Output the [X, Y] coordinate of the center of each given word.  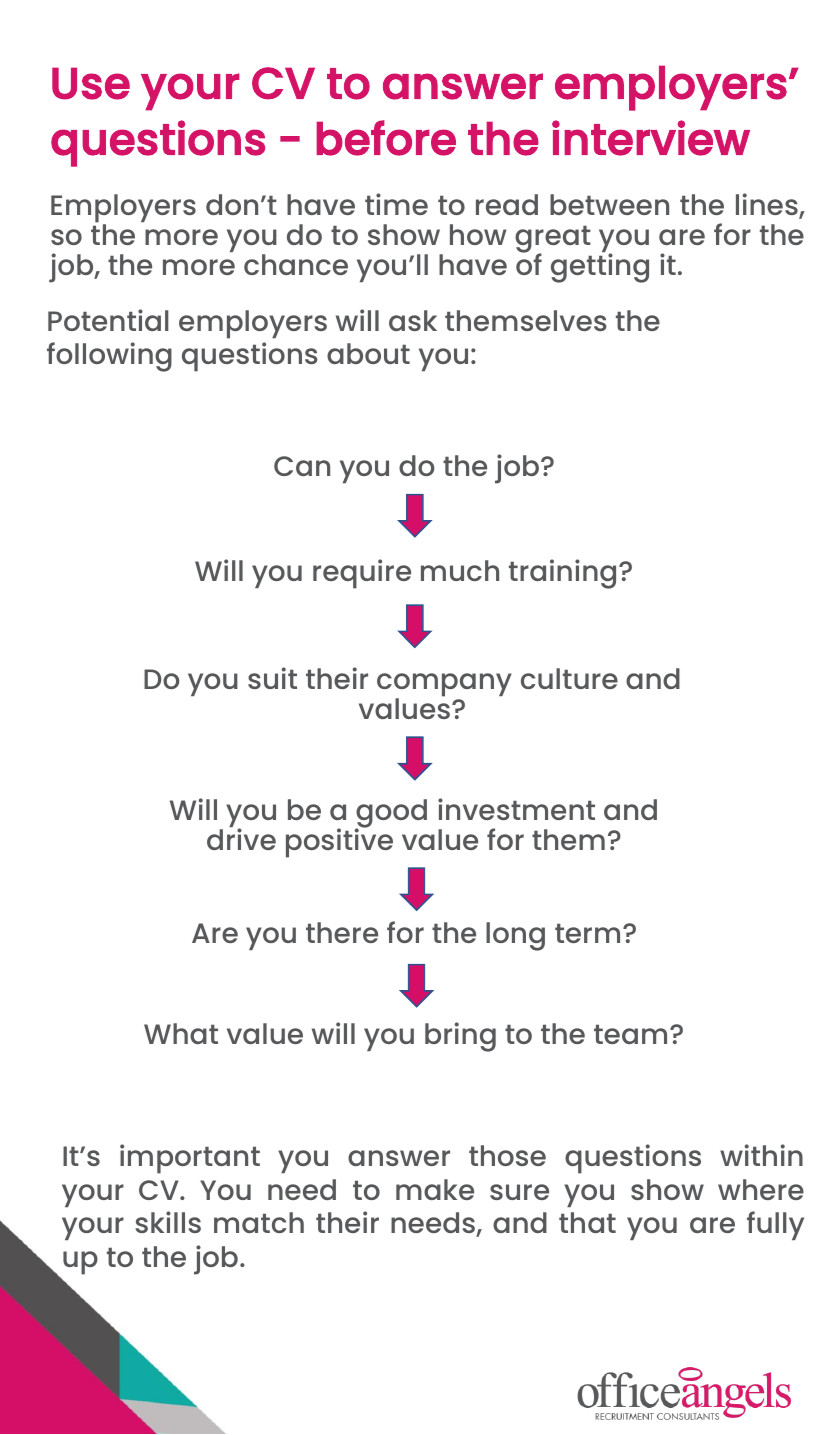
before [386, 138]
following [109, 357]
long [515, 936]
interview [651, 138]
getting [600, 268]
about [368, 353]
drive [241, 839]
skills [168, 1222]
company [444, 686]
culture [569, 678]
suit [272, 678]
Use [91, 83]
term [587, 933]
